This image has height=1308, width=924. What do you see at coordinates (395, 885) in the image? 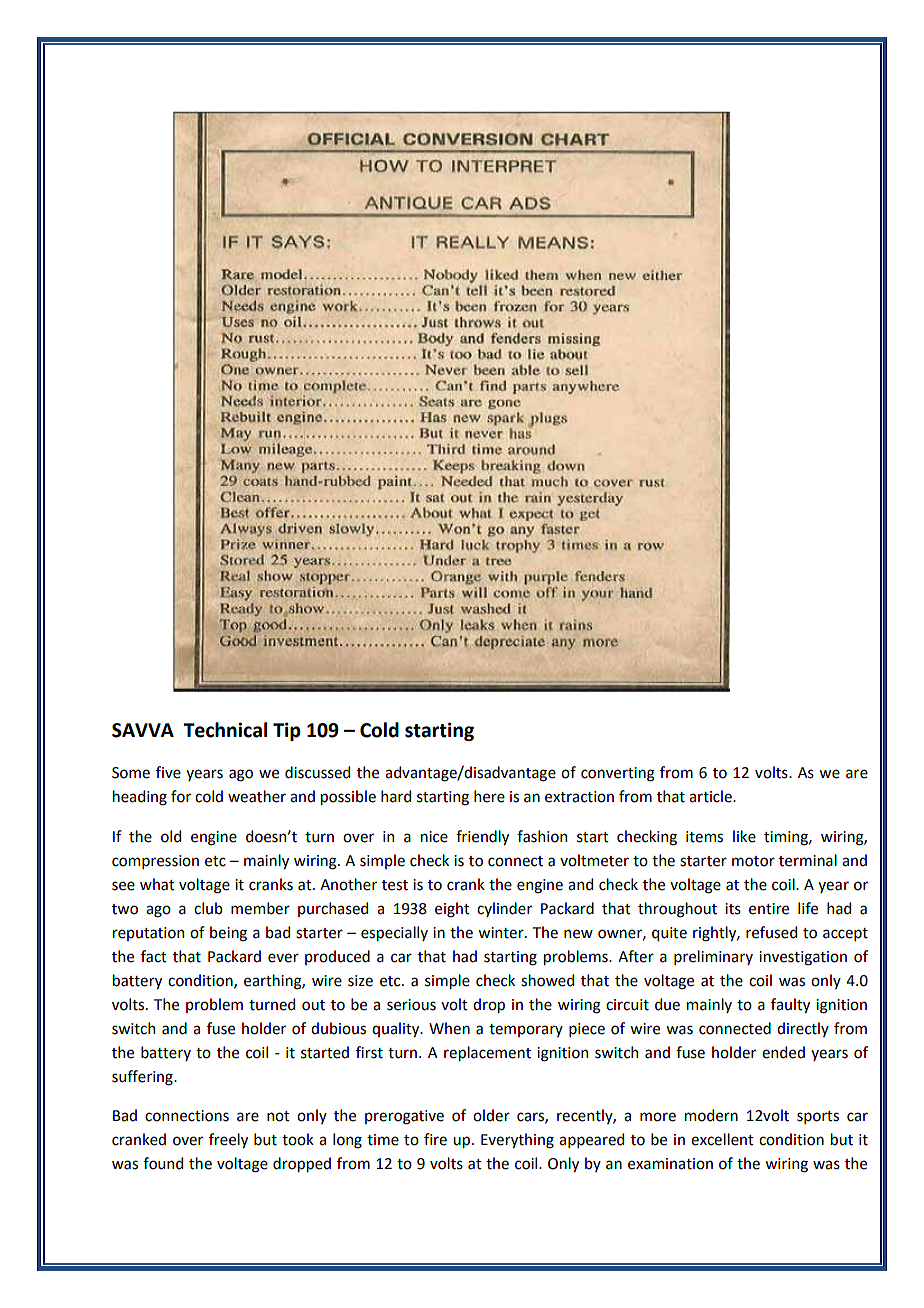
I see `test` at bounding box center [395, 885].
